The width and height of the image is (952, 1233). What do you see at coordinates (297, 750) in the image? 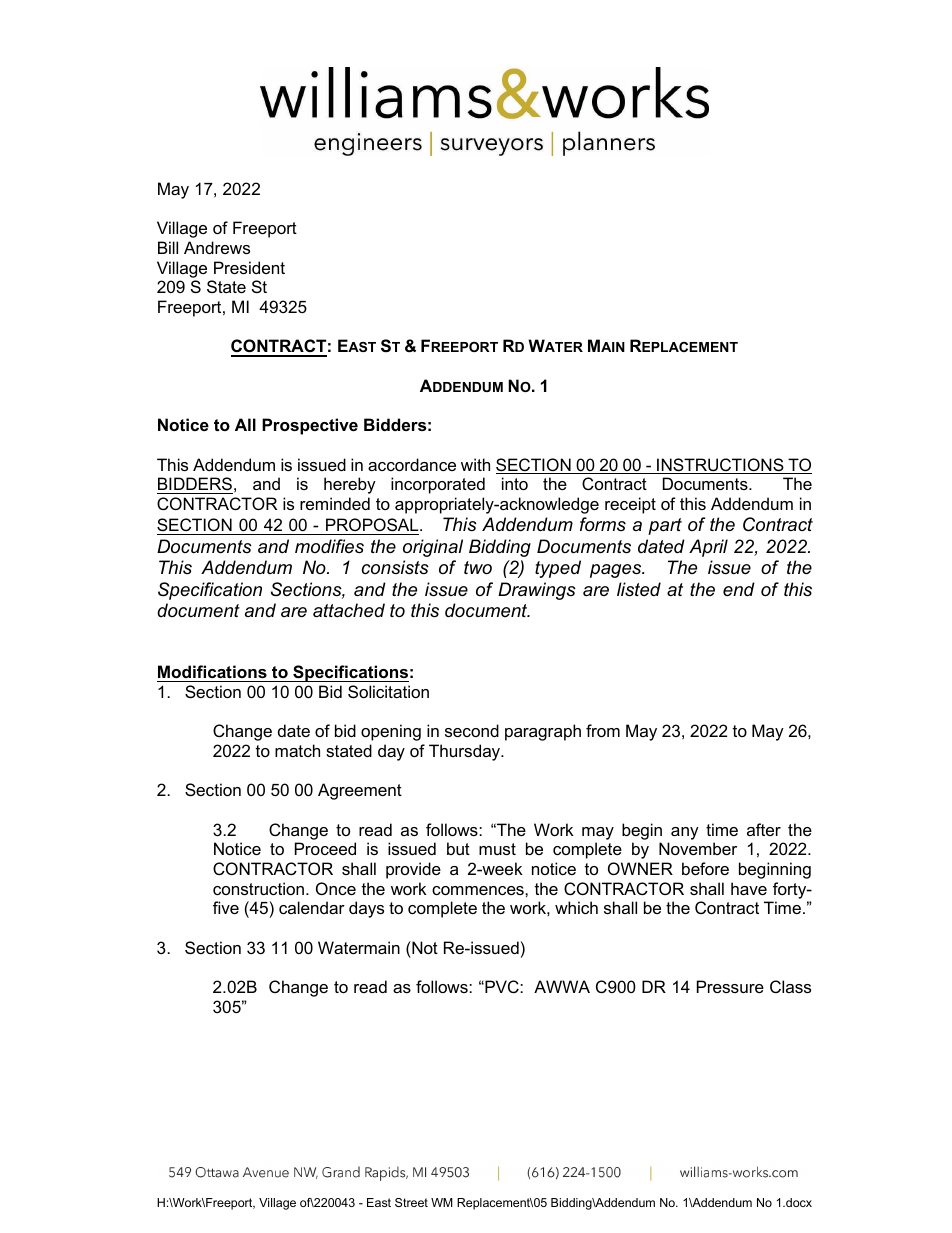
I see `match` at bounding box center [297, 750].
